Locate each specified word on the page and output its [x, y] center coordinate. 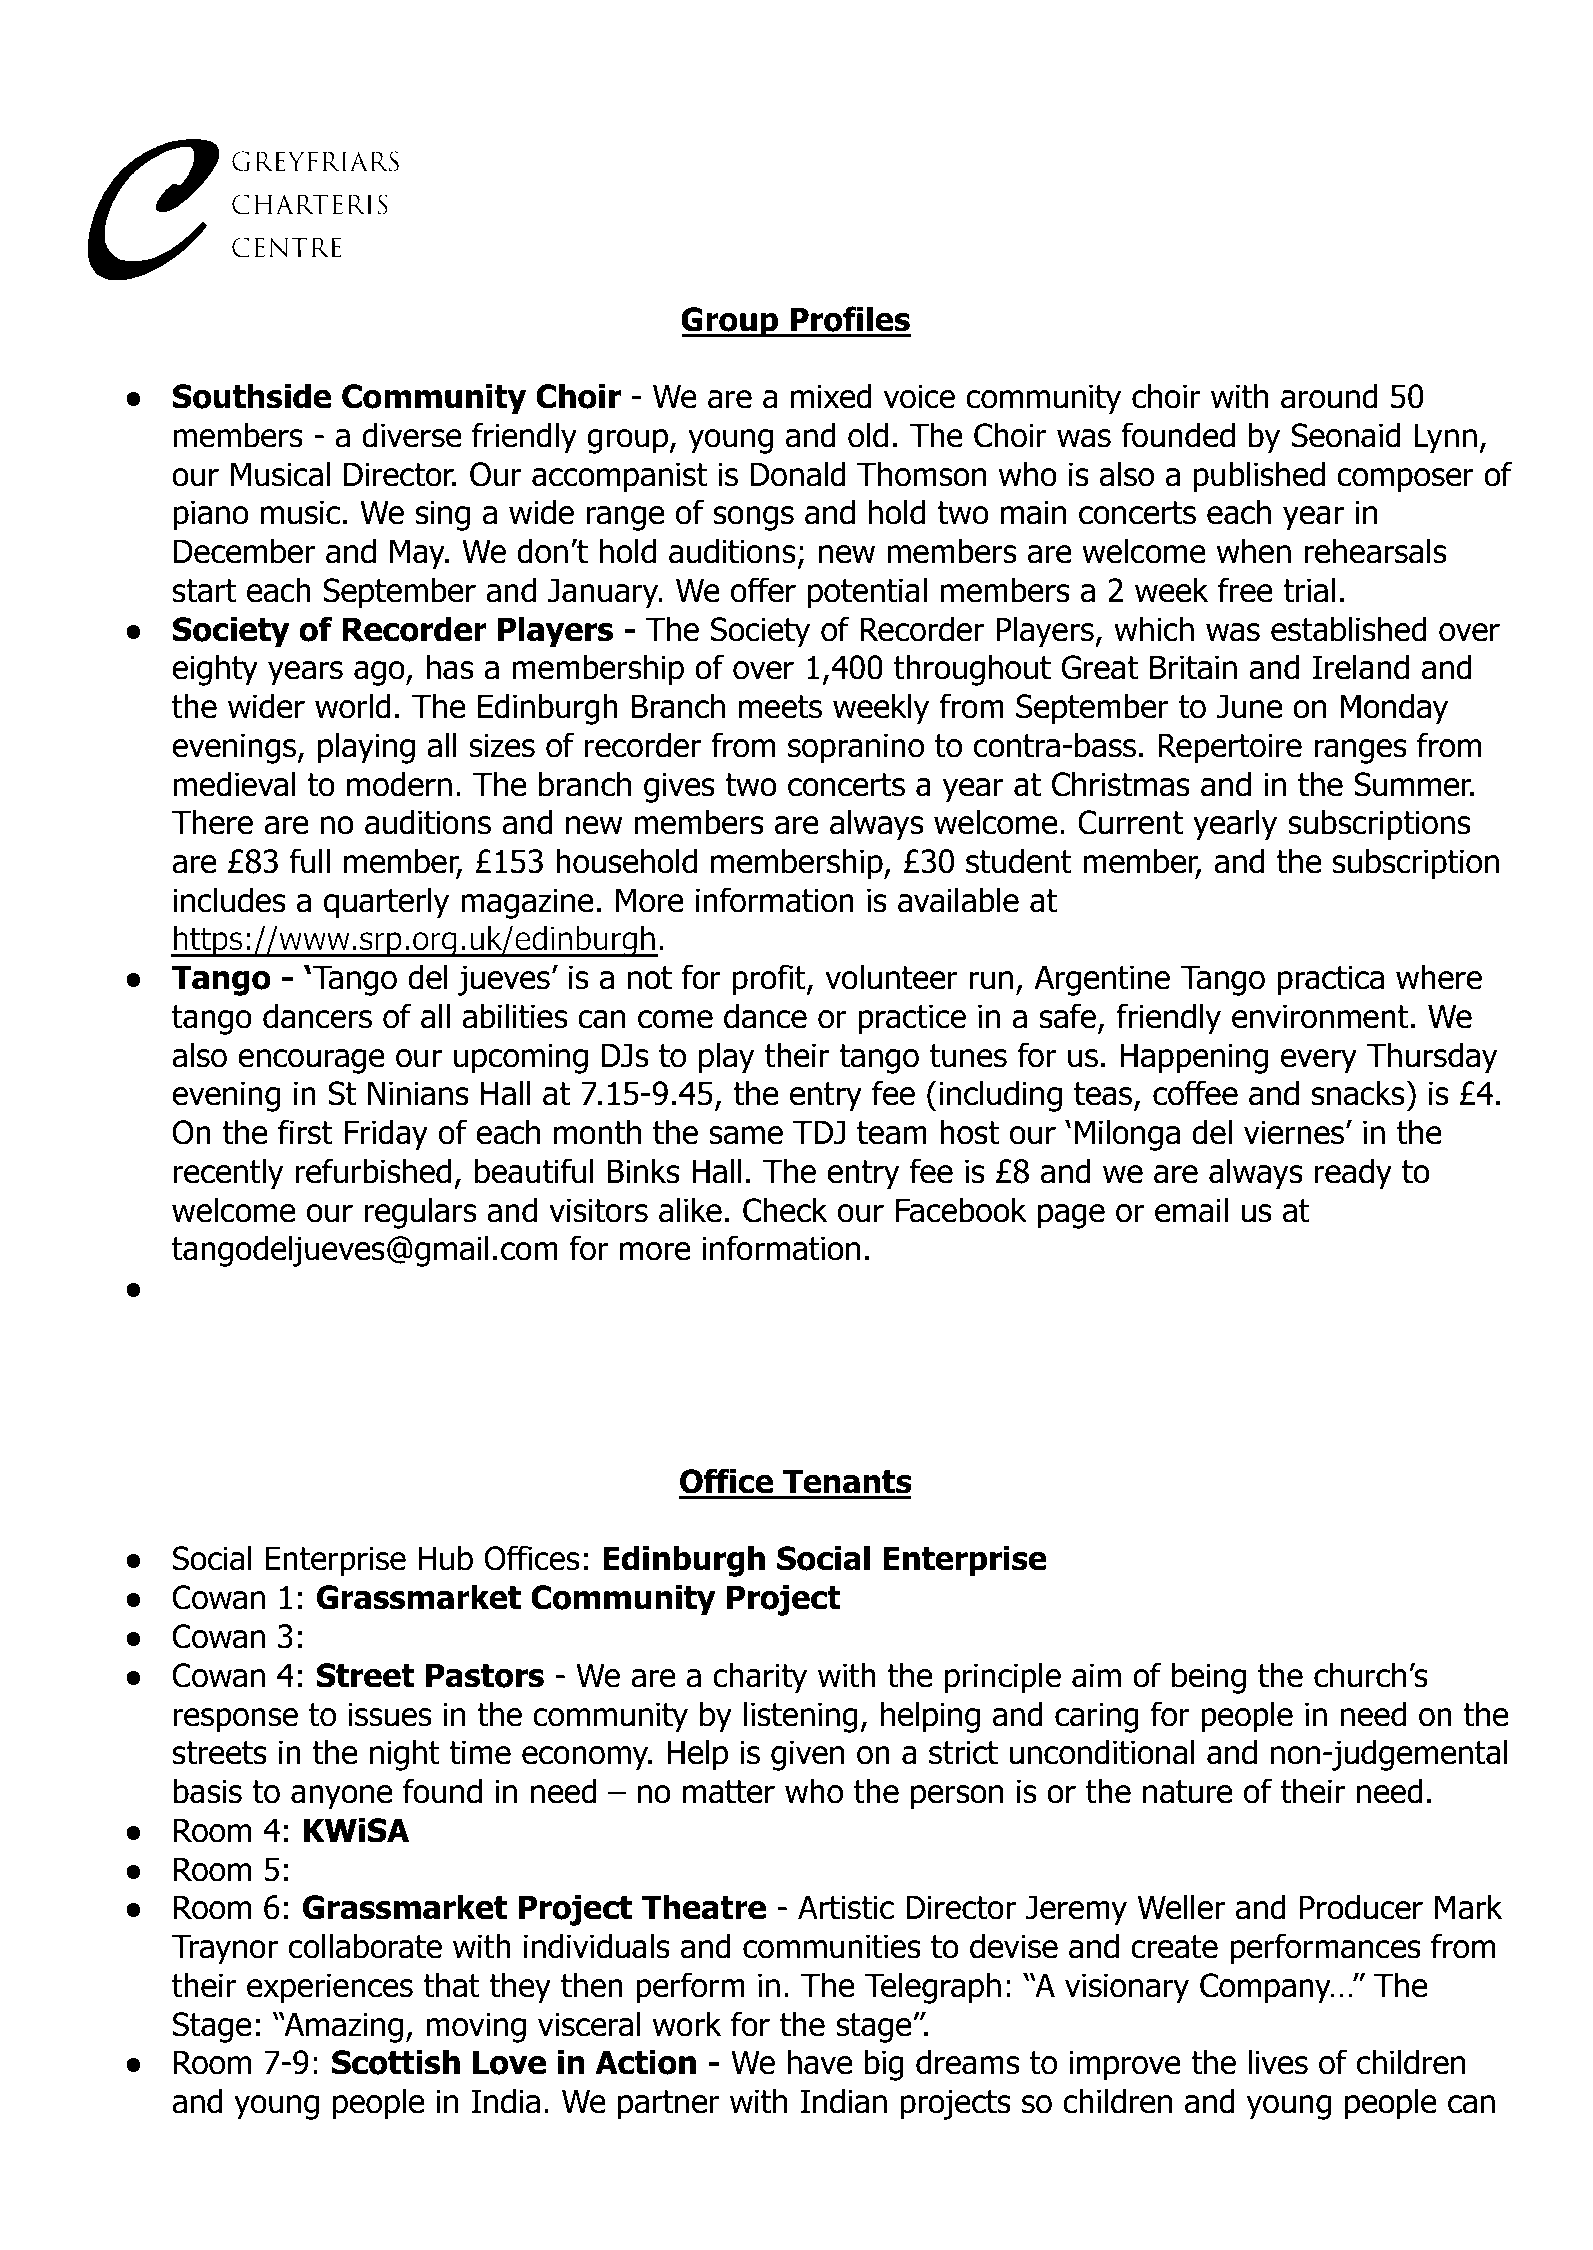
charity [760, 1678]
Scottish [396, 2062]
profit [770, 980]
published [1259, 477]
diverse [412, 435]
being [1209, 1678]
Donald [798, 474]
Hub [446, 1558]
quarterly [386, 903]
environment [1320, 1016]
